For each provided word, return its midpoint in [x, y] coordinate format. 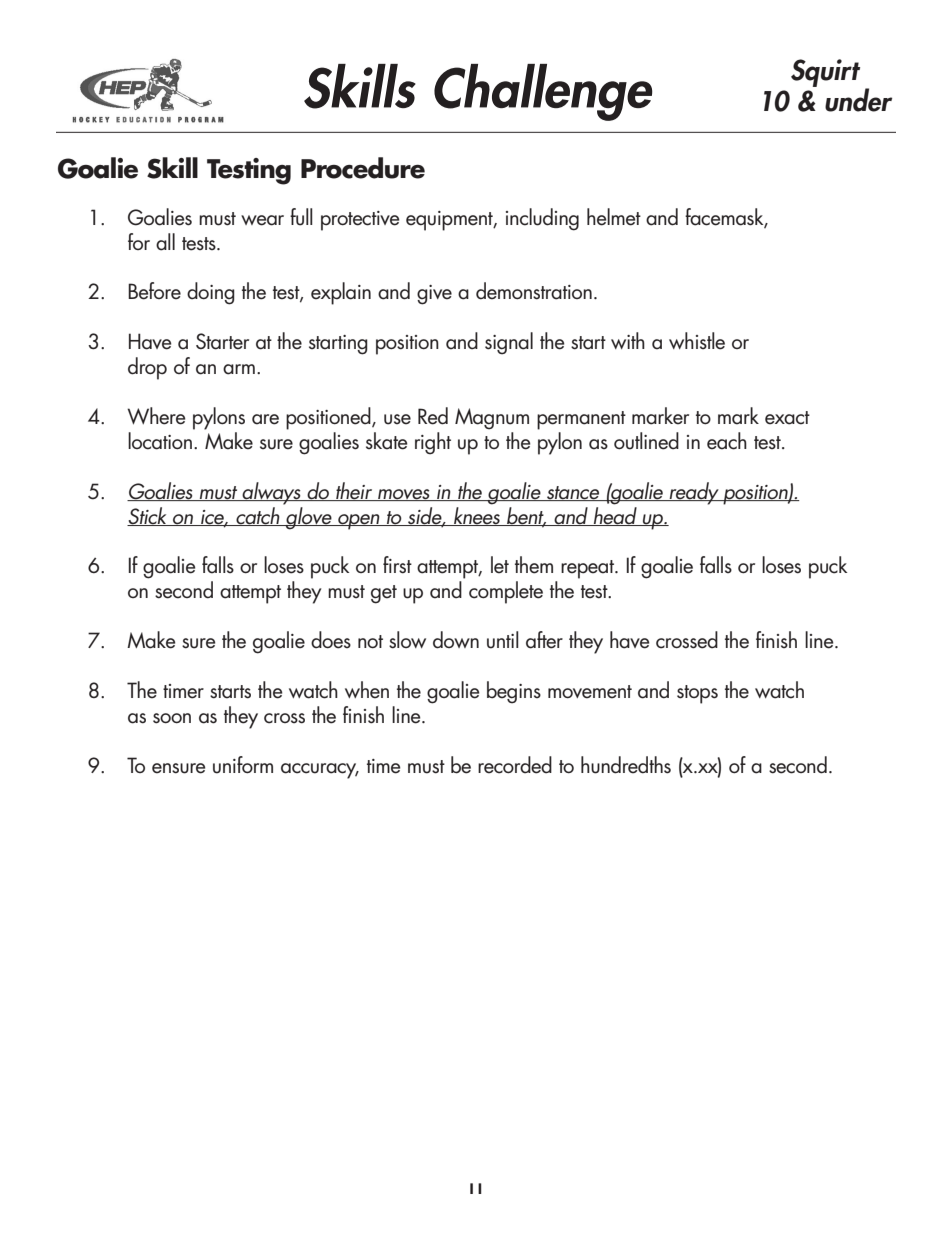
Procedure [363, 168]
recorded [515, 765]
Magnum [492, 419]
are [265, 419]
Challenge [543, 92]
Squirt [825, 73]
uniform [243, 765]
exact [787, 418]
